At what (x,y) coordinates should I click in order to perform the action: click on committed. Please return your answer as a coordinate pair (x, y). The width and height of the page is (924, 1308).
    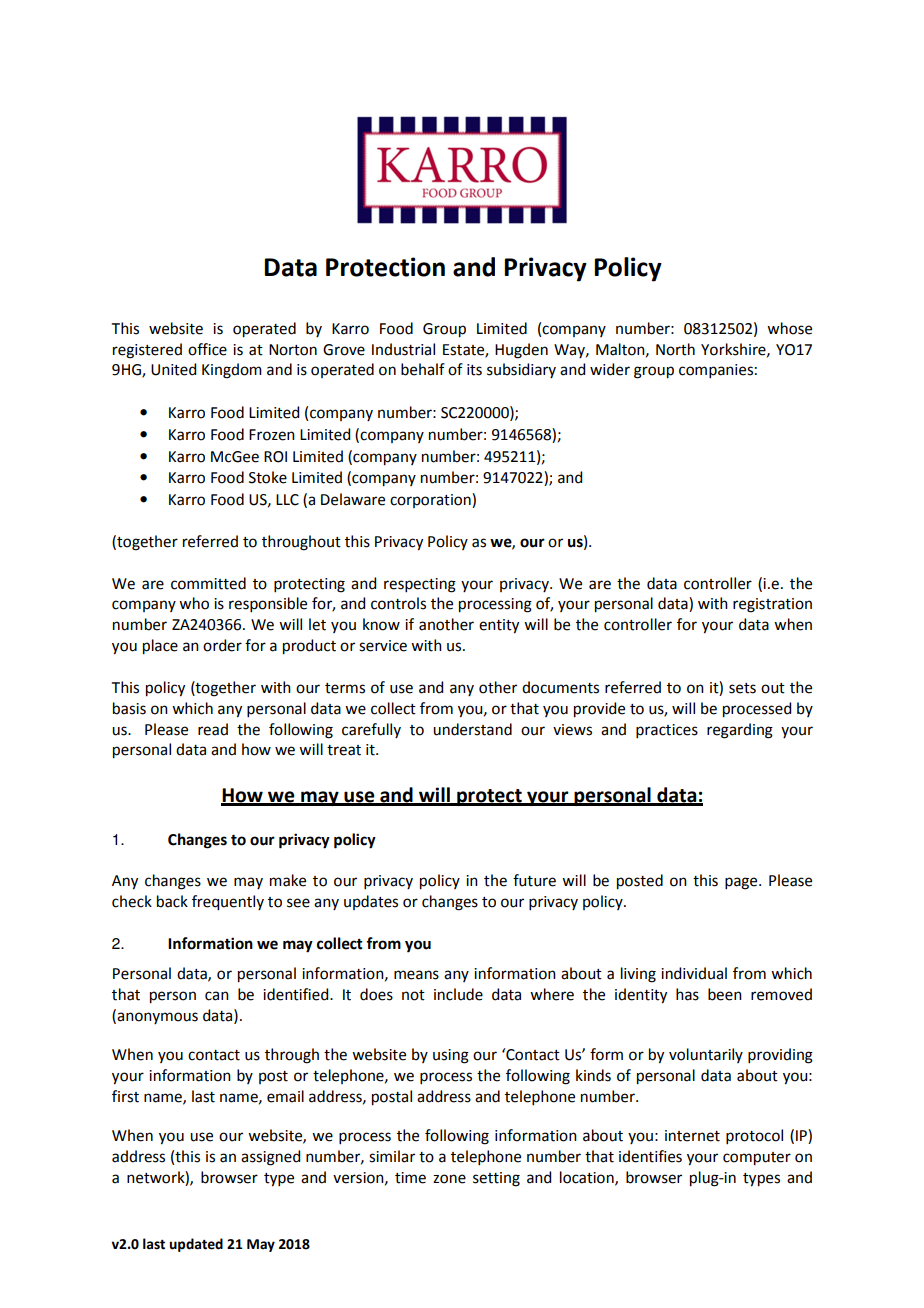
    Looking at the image, I should click on (208, 583).
